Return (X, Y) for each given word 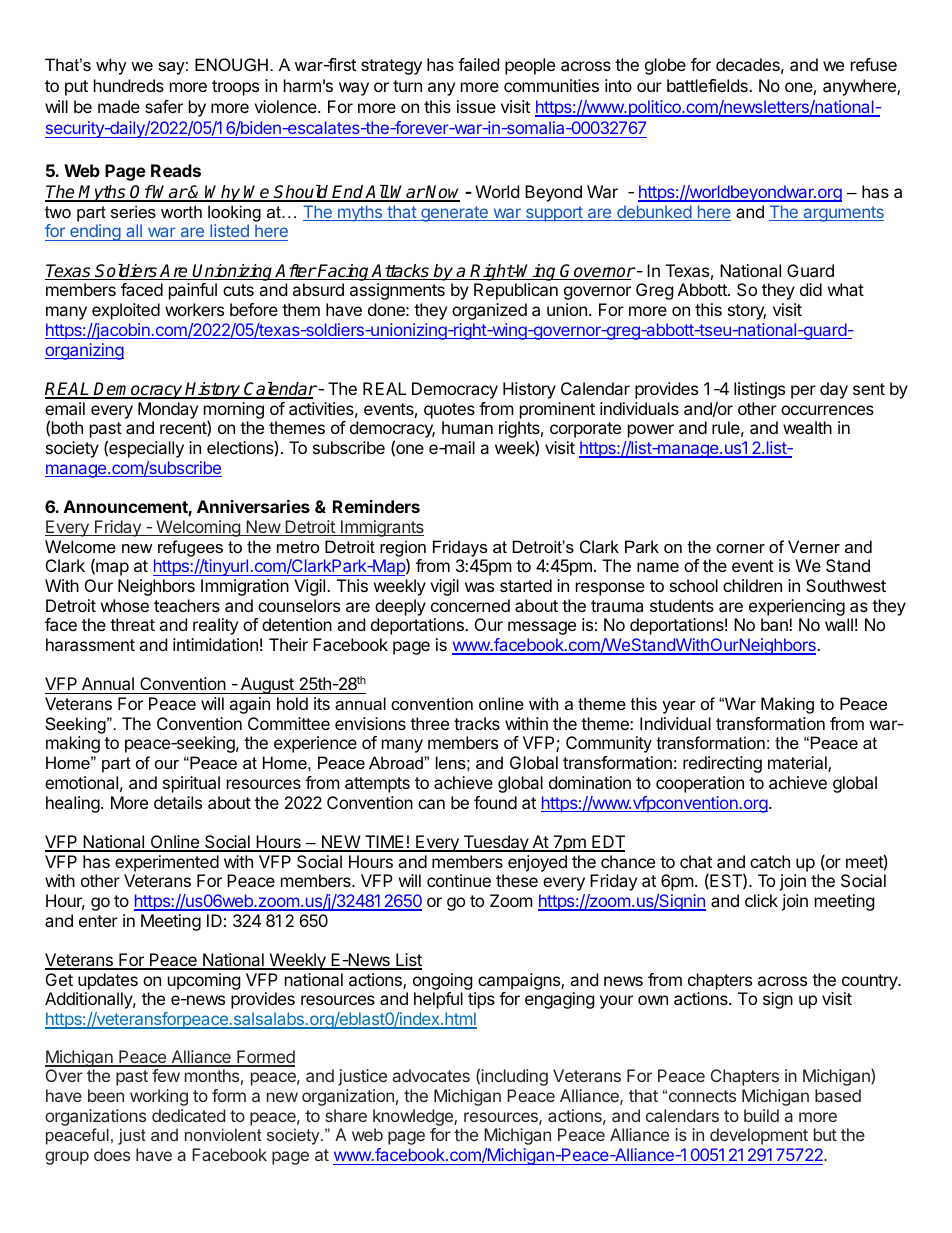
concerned (470, 605)
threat (132, 624)
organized (489, 311)
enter (98, 921)
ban (775, 624)
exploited (126, 311)
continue (459, 880)
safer (164, 106)
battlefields (708, 85)
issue (476, 106)
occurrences (827, 410)
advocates (431, 1075)
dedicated (188, 1115)
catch (770, 861)
